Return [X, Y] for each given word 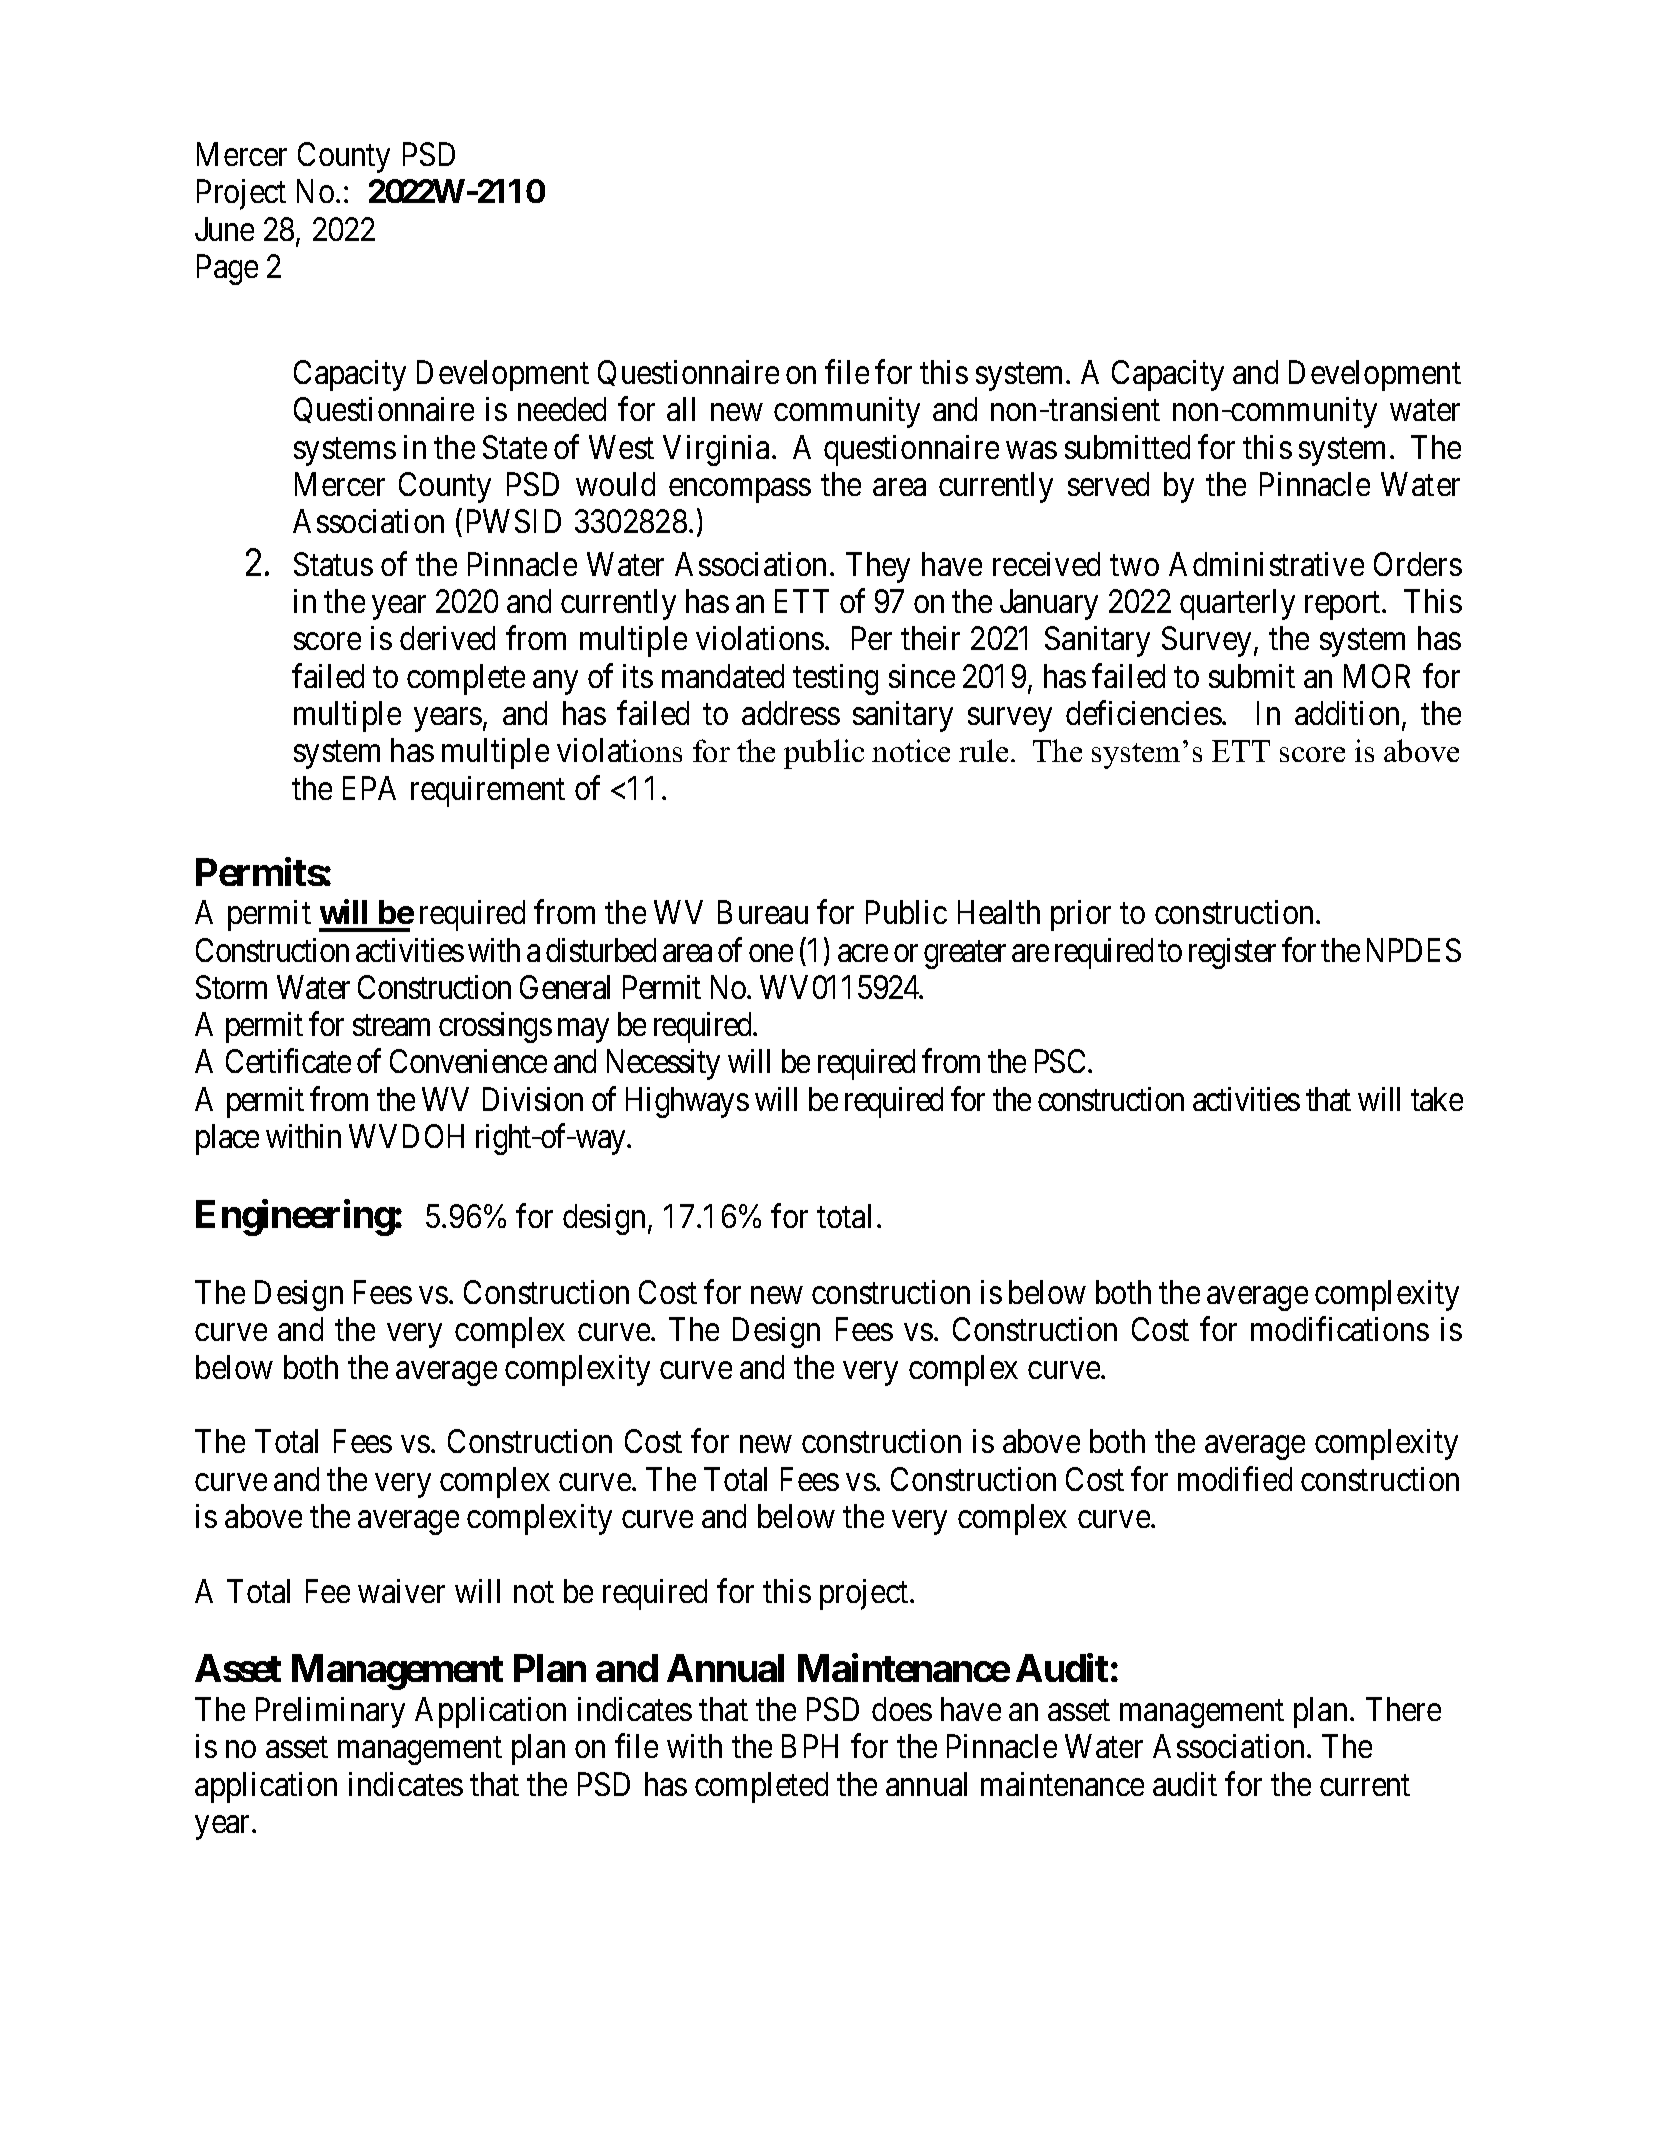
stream [391, 1025]
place [227, 1139]
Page [227, 270]
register [1232, 953]
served [1108, 484]
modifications [1340, 1329]
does [902, 1709]
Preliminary [330, 1712]
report [1344, 606]
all [681, 409]
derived [447, 638]
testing [835, 679]
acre [863, 953]
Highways [687, 1102]
